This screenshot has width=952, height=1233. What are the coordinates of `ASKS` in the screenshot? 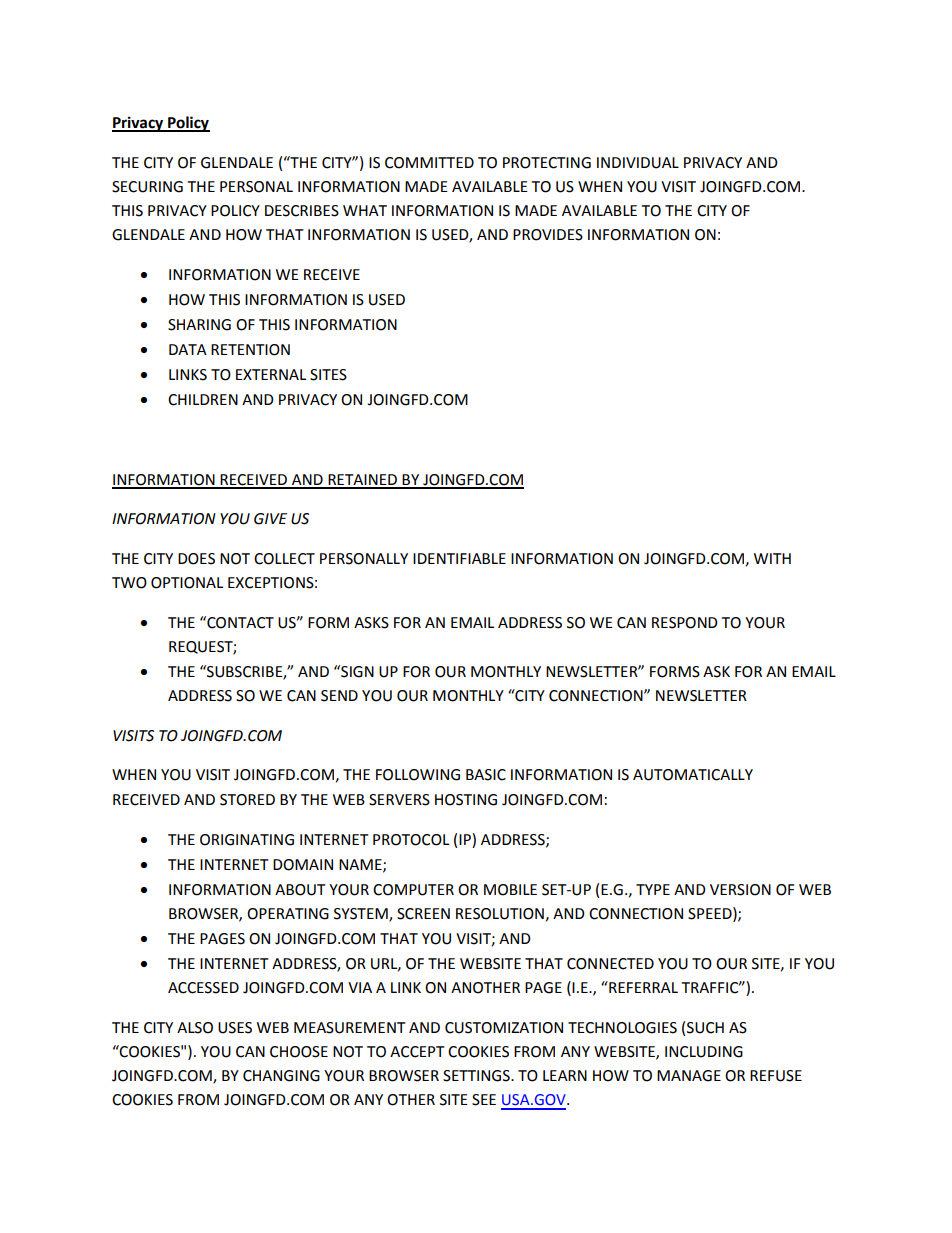 It's located at (371, 623).
